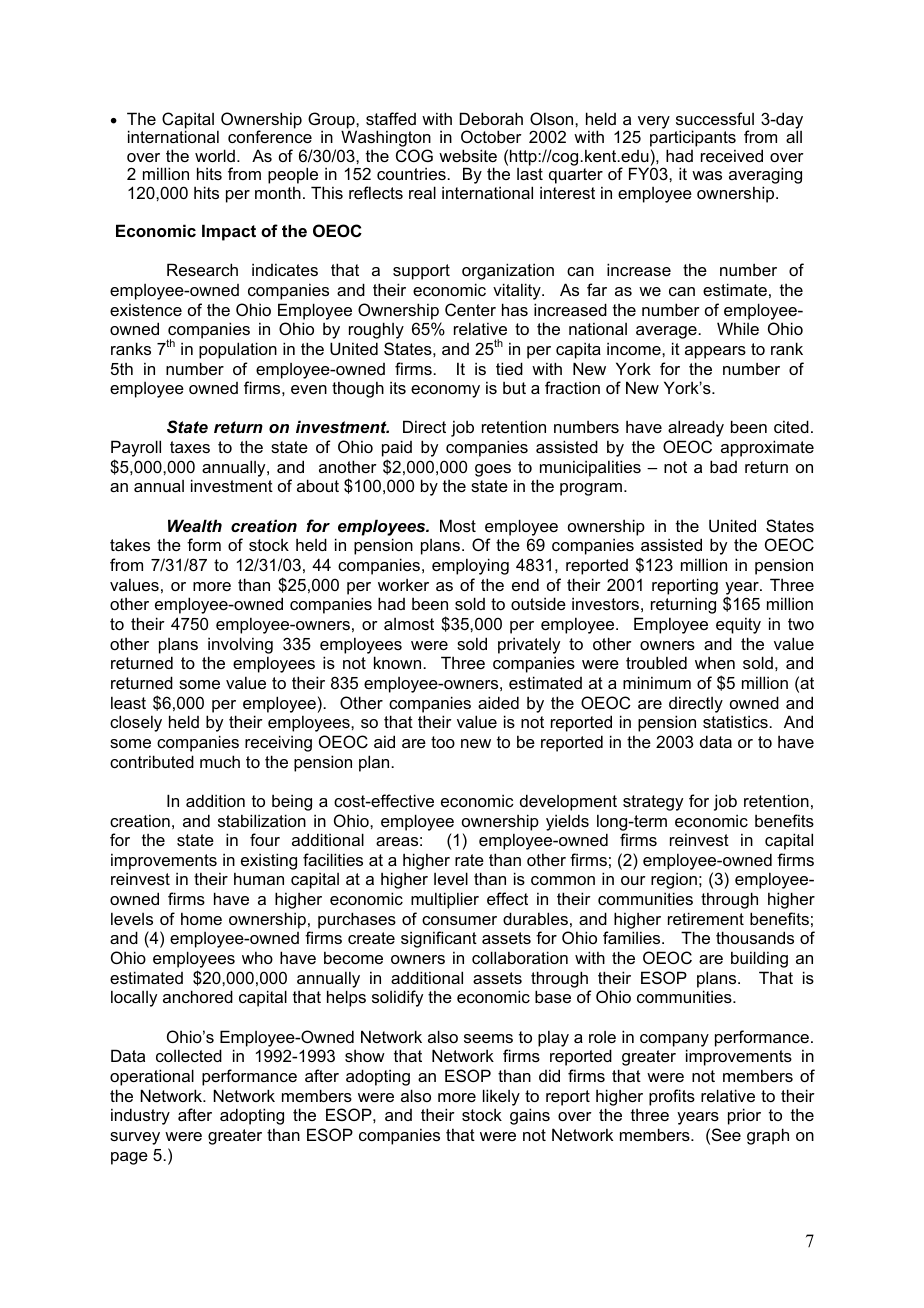 The height and width of the screenshot is (1308, 924). I want to click on received, so click(732, 155).
